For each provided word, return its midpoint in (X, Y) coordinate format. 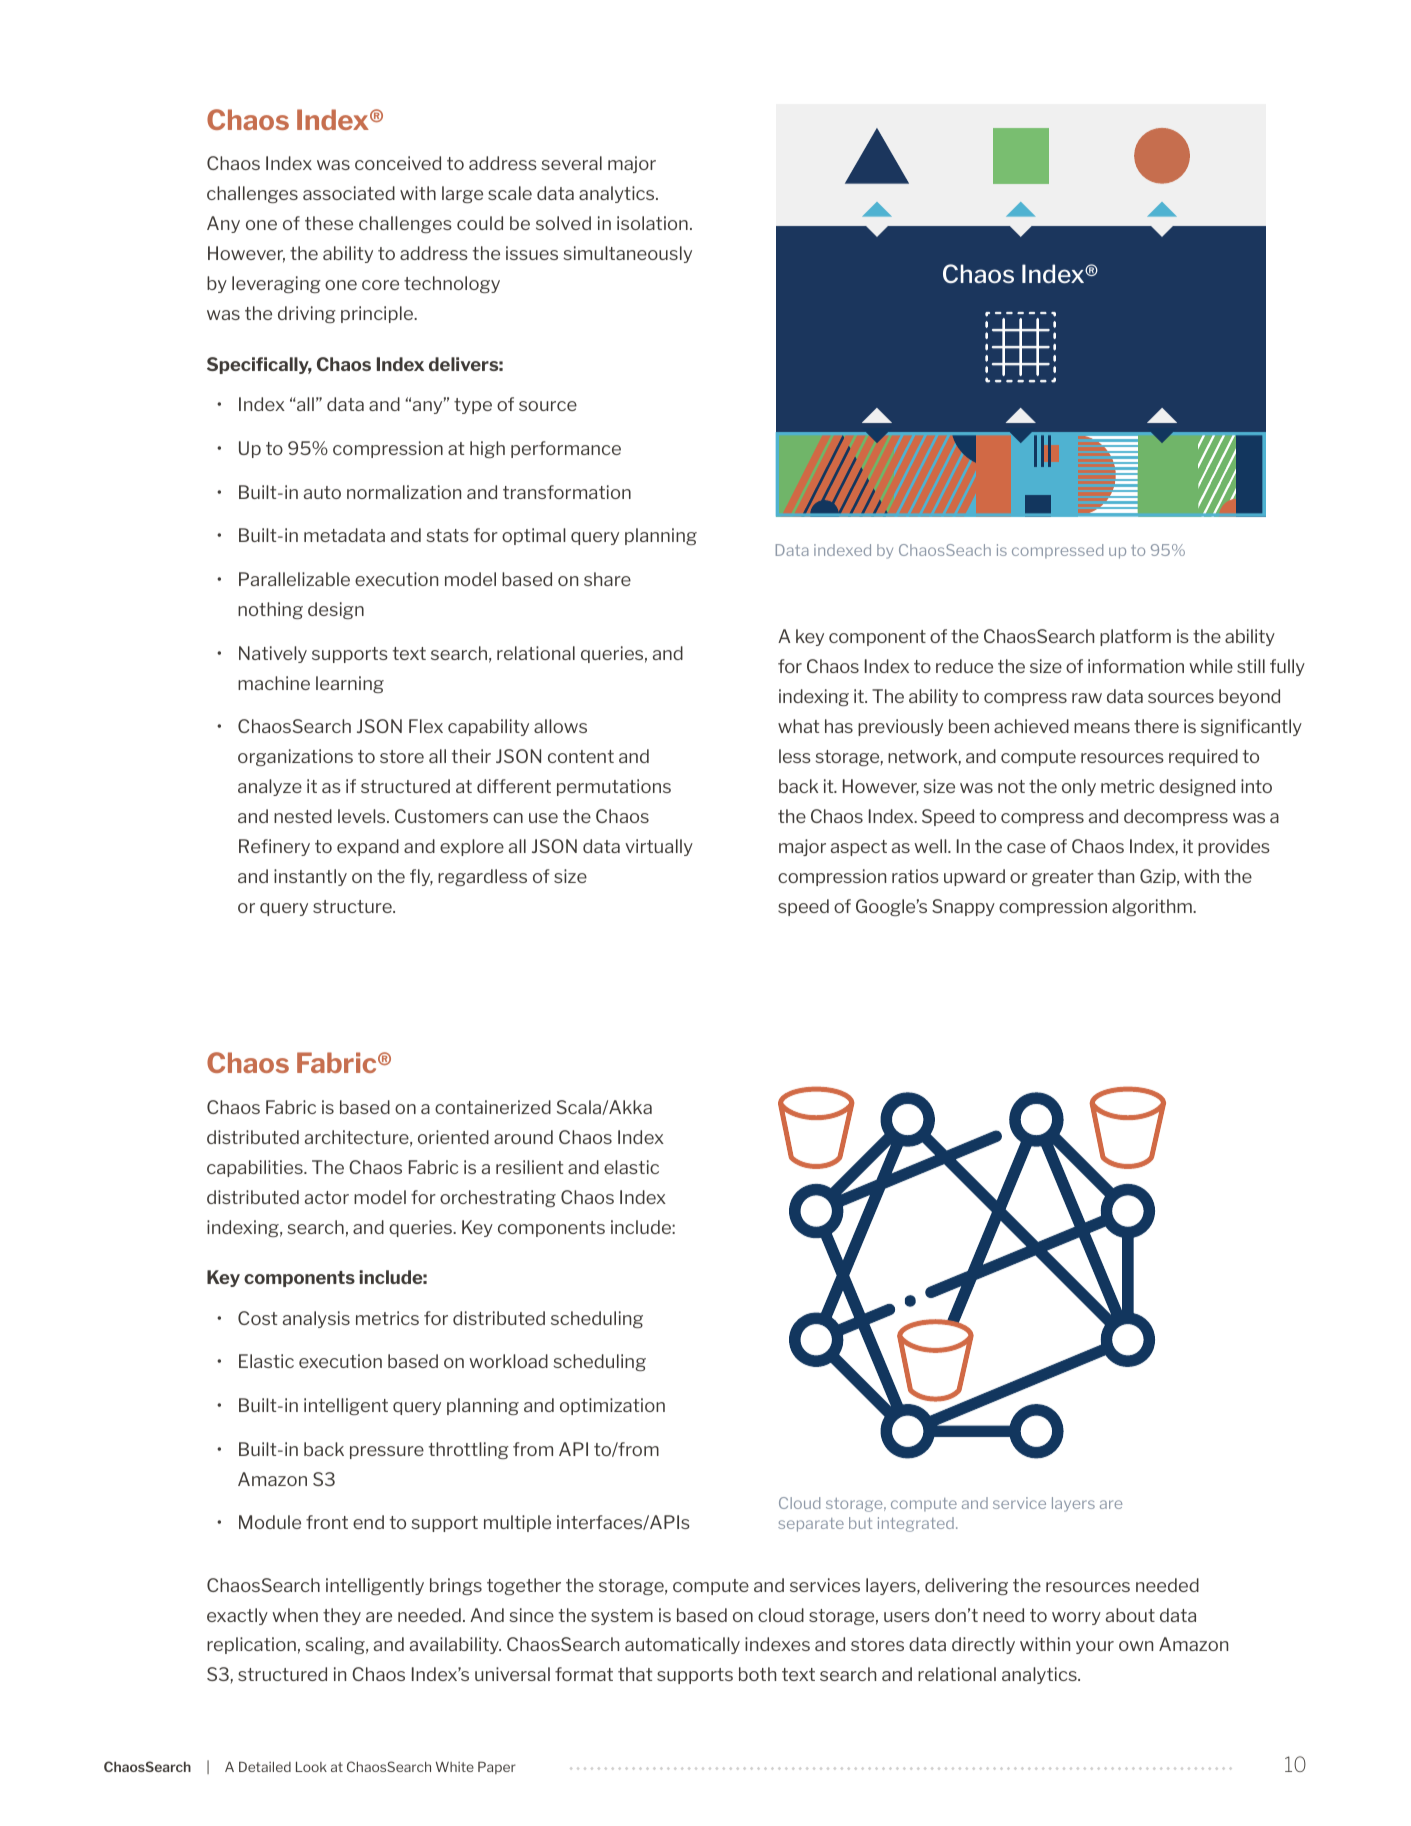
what (798, 726)
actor (327, 1197)
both (757, 1674)
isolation (652, 223)
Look (311, 1766)
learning (350, 684)
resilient (529, 1167)
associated (349, 193)
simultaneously (628, 254)
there (1156, 726)
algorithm (1153, 907)
